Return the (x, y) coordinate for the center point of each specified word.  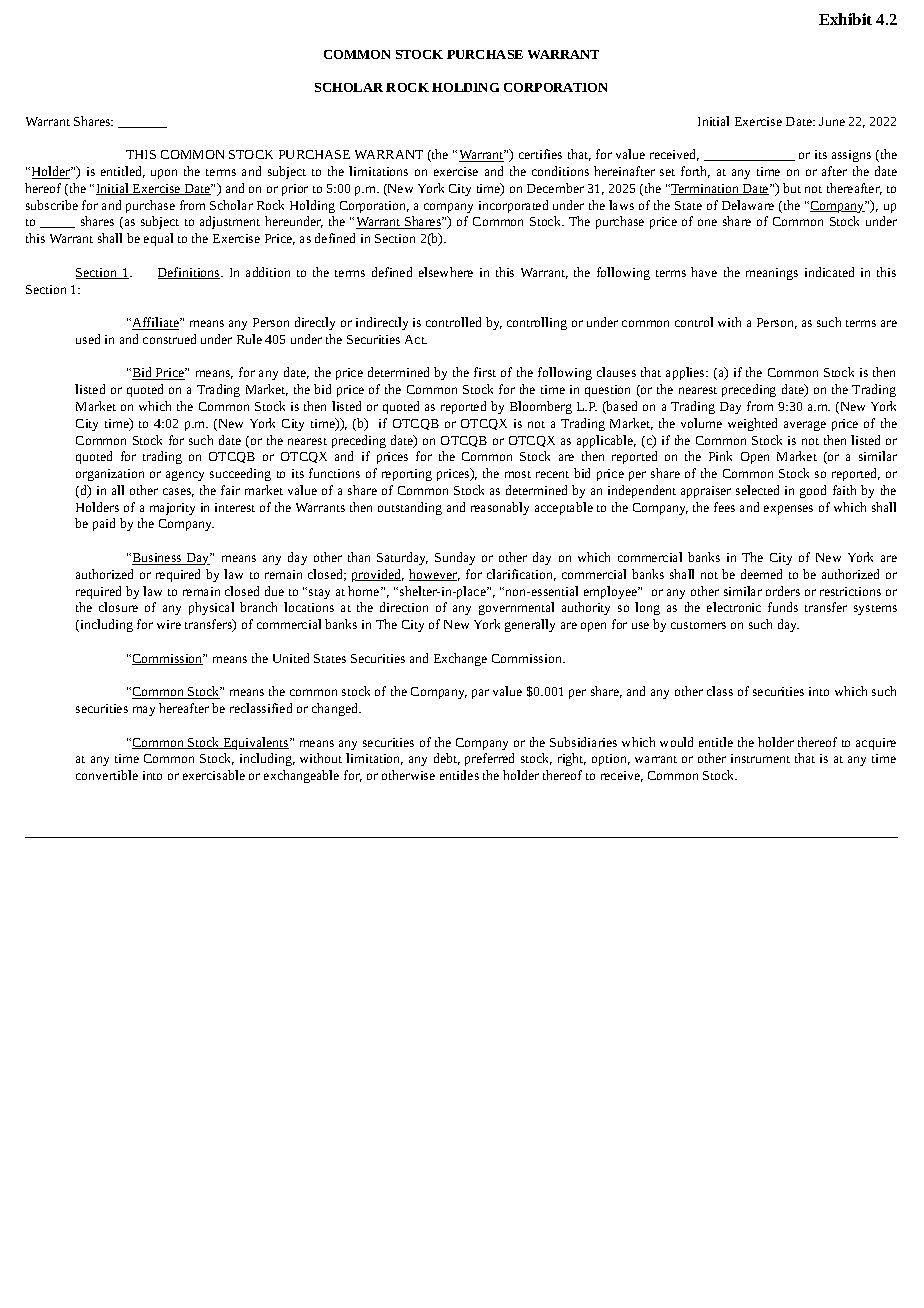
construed (169, 339)
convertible (107, 775)
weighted (752, 424)
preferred (489, 759)
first (485, 372)
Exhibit (845, 19)
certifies (540, 154)
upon (164, 174)
